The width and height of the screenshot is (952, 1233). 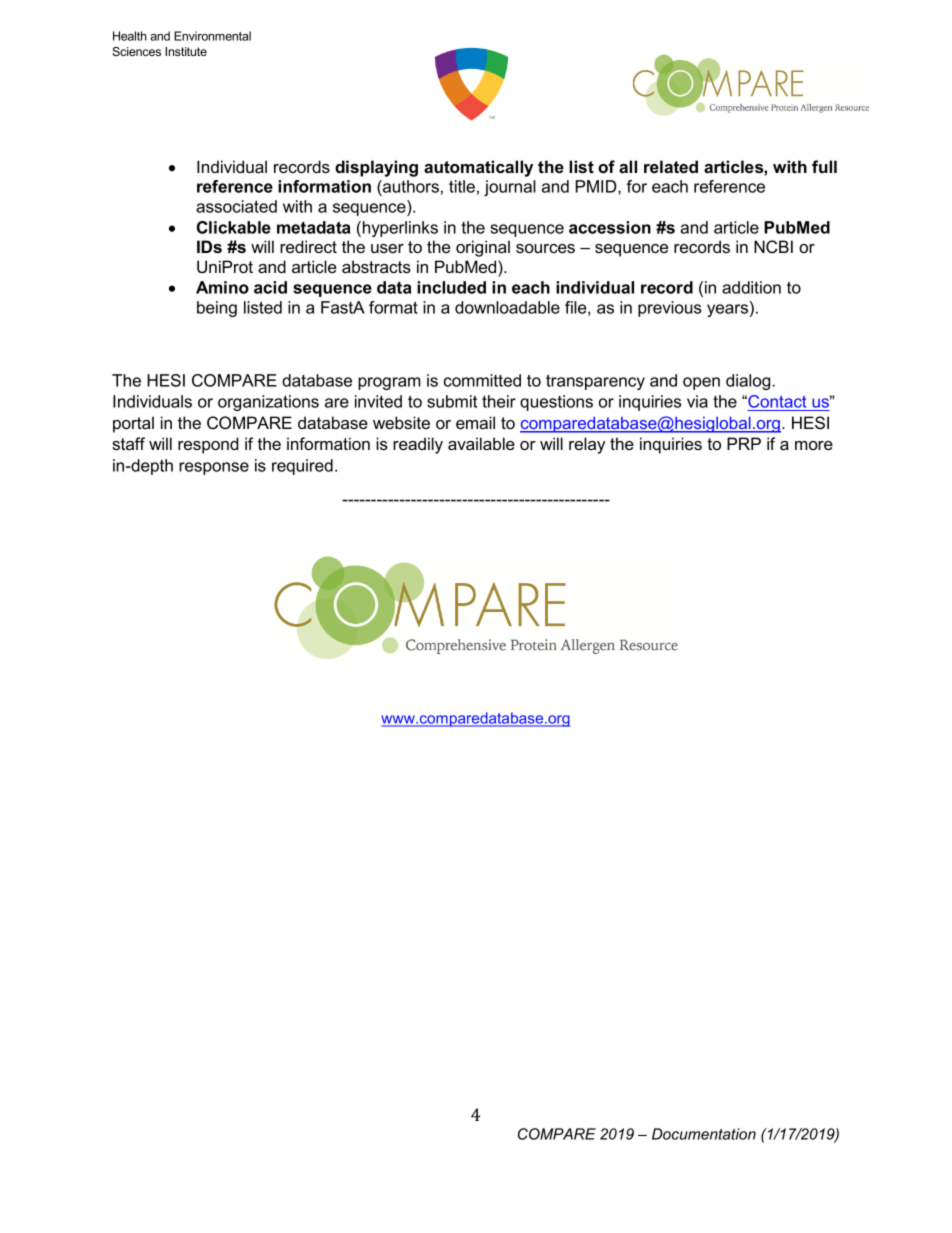 What do you see at coordinates (478, 168) in the screenshot?
I see `automatically` at bounding box center [478, 168].
